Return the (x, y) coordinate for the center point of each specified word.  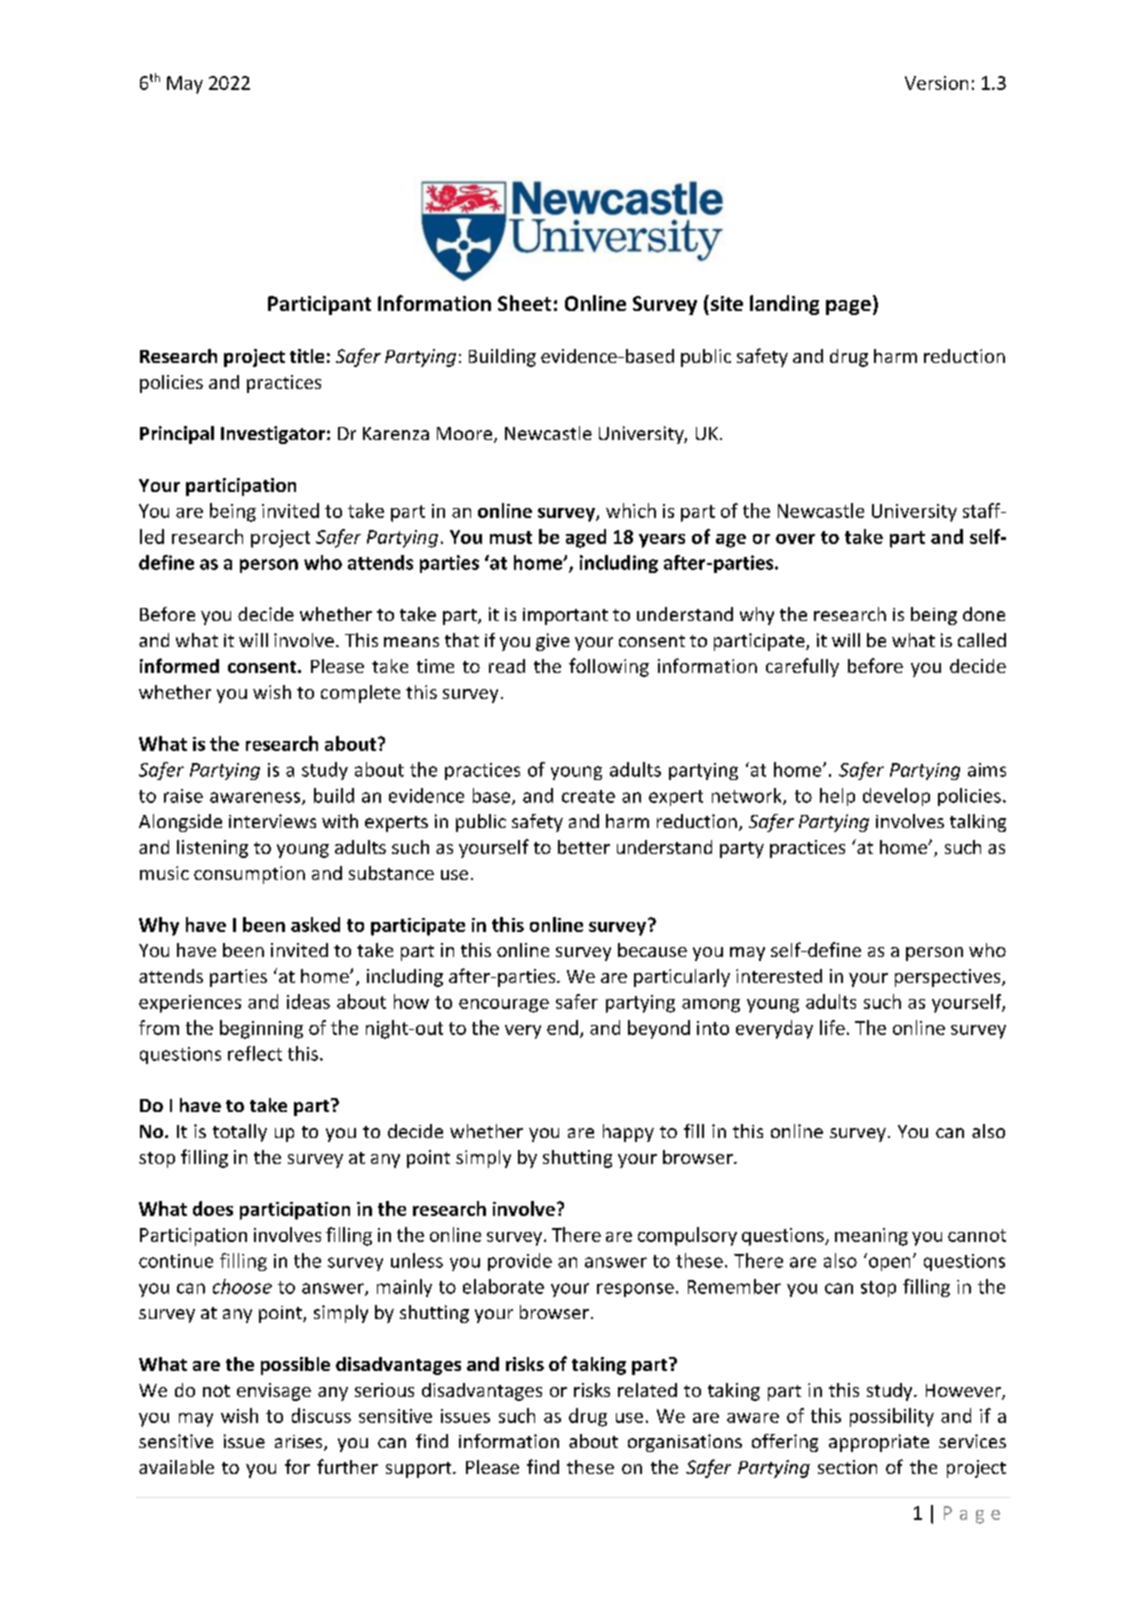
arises (300, 1443)
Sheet (524, 303)
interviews (272, 821)
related (647, 1390)
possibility (892, 1417)
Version (936, 83)
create (588, 796)
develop (896, 797)
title (307, 356)
